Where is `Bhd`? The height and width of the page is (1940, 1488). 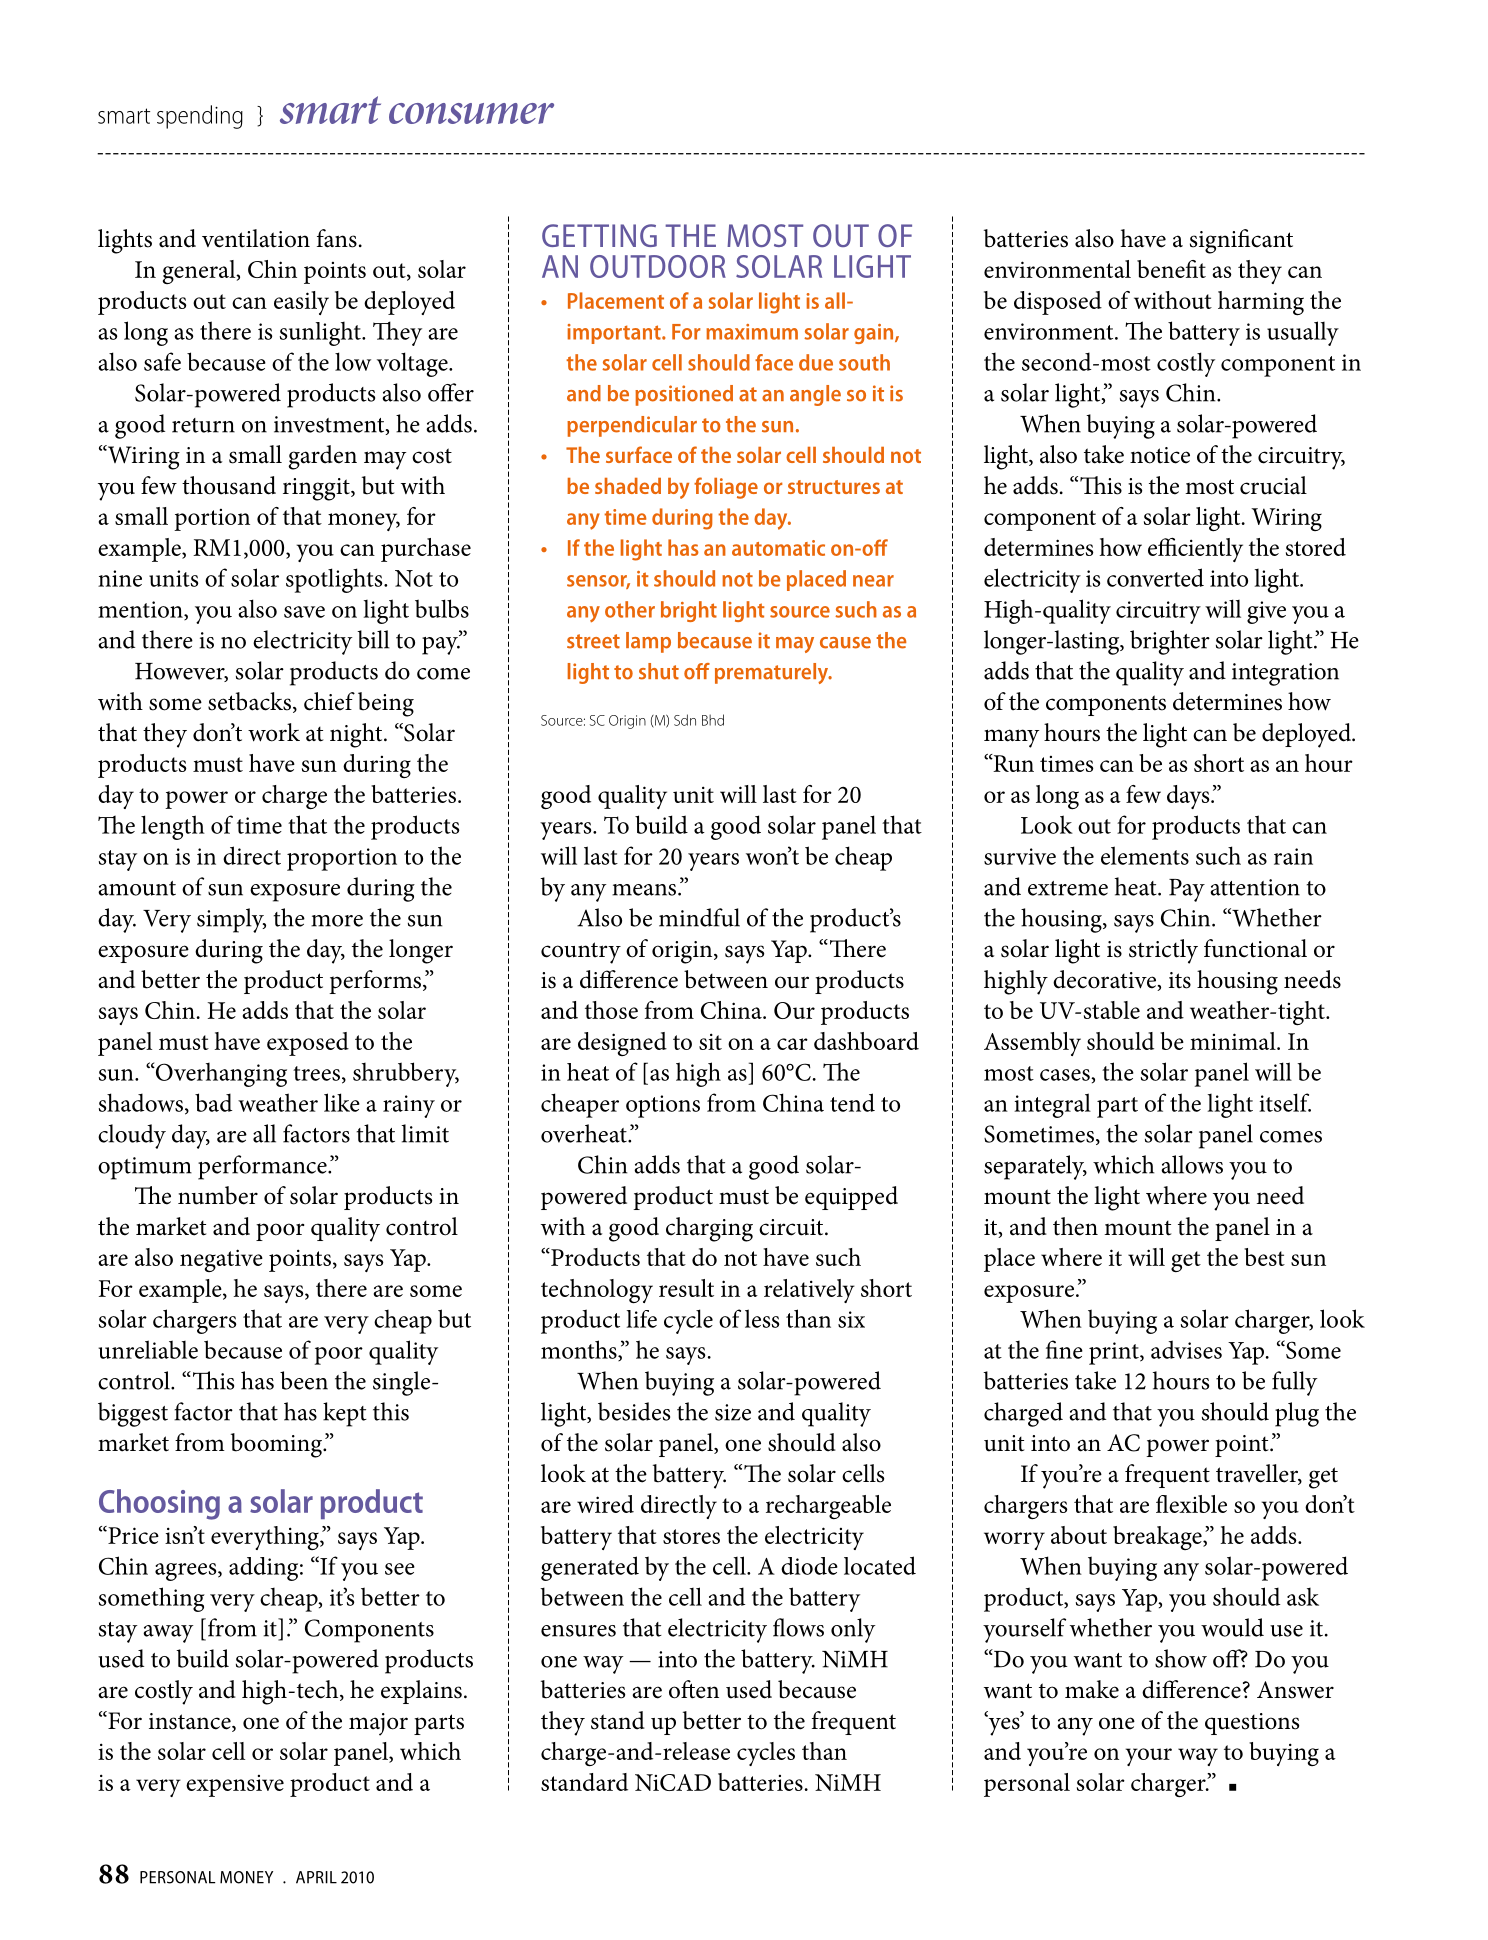 Bhd is located at coordinates (713, 720).
